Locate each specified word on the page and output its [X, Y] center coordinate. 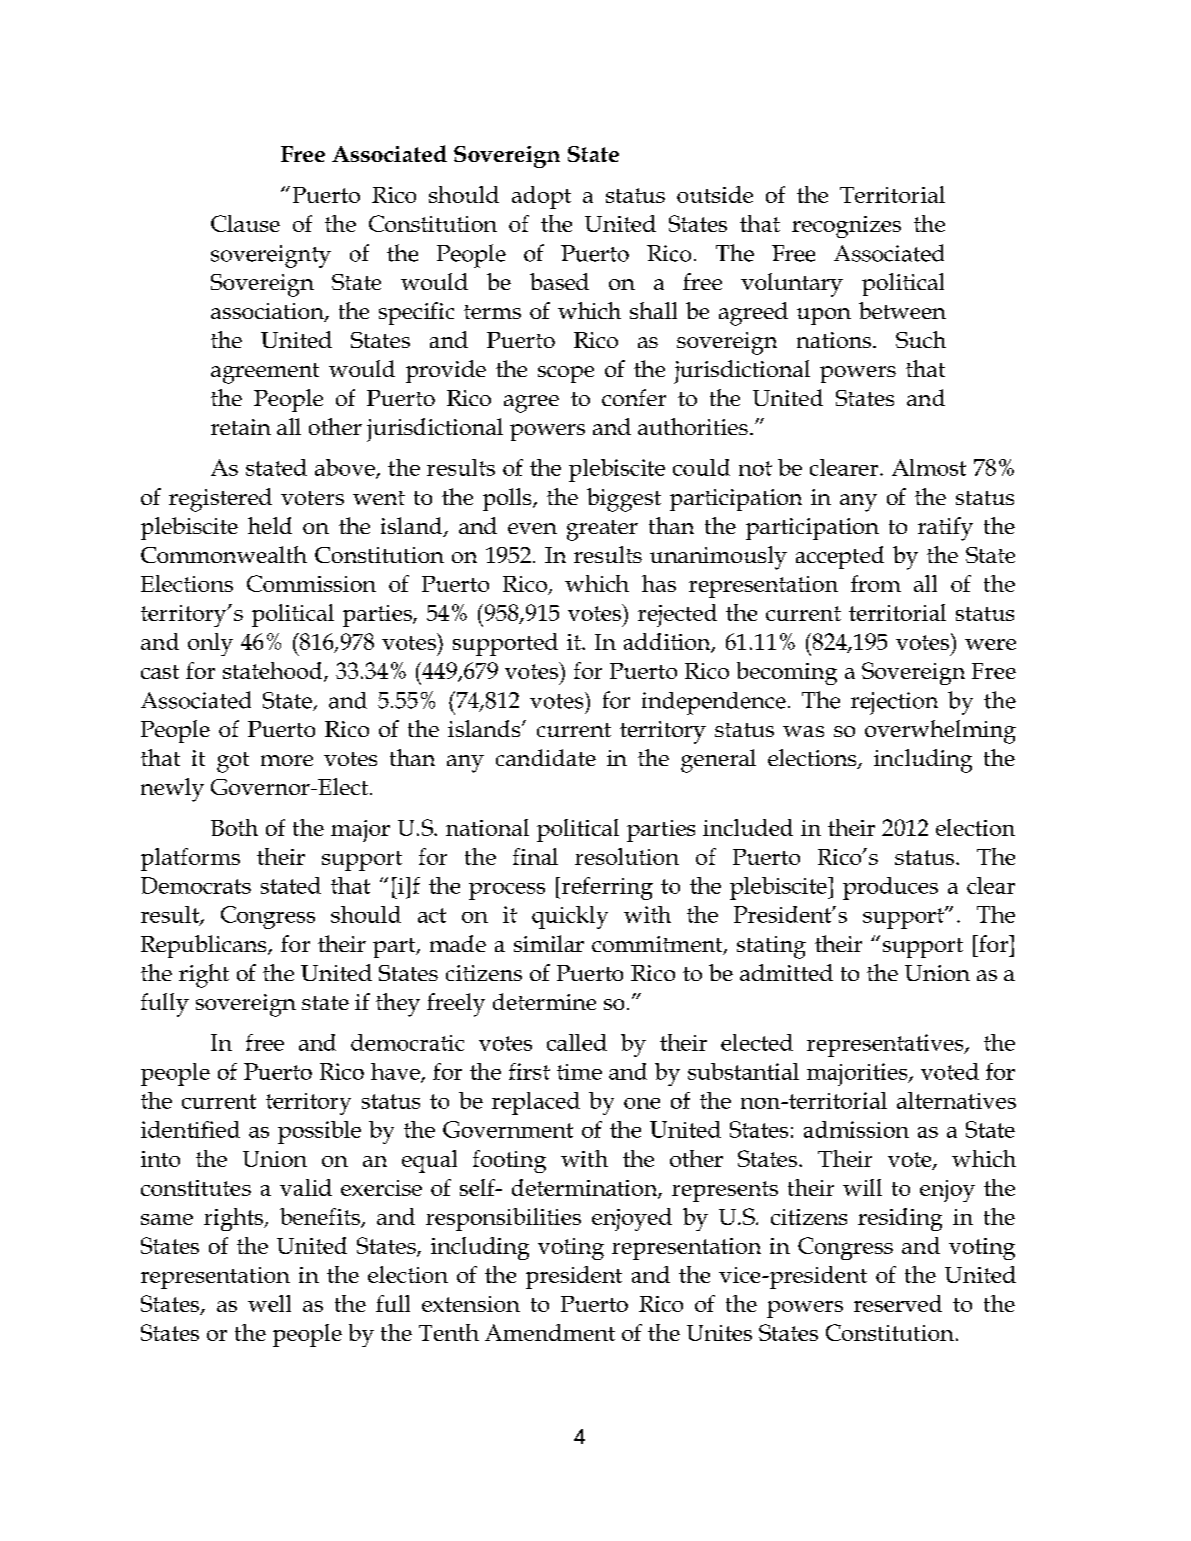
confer [634, 397]
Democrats [196, 885]
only [210, 644]
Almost [929, 467]
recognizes [846, 227]
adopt [541, 197]
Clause [245, 223]
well [269, 1303]
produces [890, 888]
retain [241, 427]
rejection [894, 703]
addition [668, 642]
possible [319, 1132]
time [579, 1072]
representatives [886, 1045]
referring [607, 888]
